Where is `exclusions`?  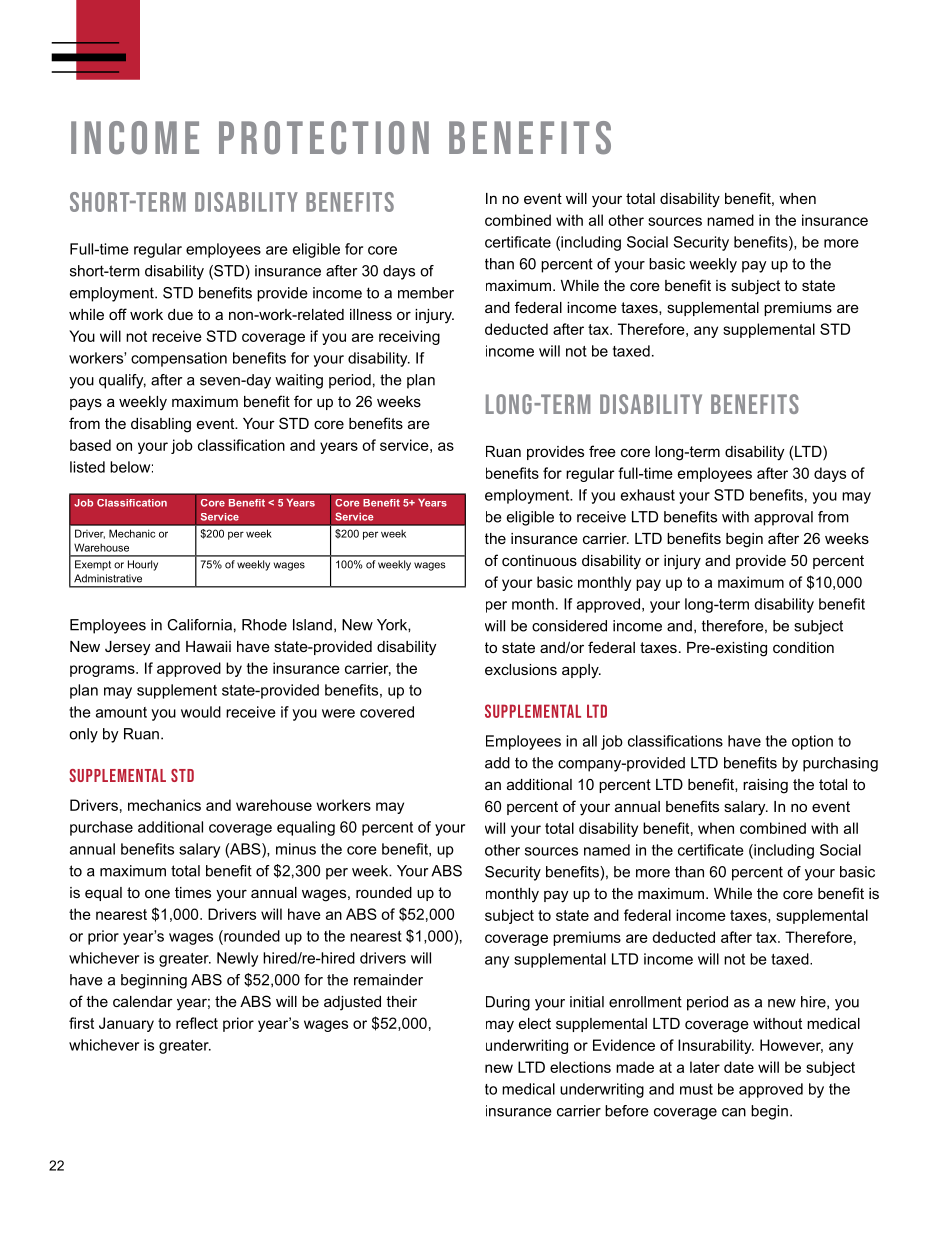 exclusions is located at coordinates (521, 669).
